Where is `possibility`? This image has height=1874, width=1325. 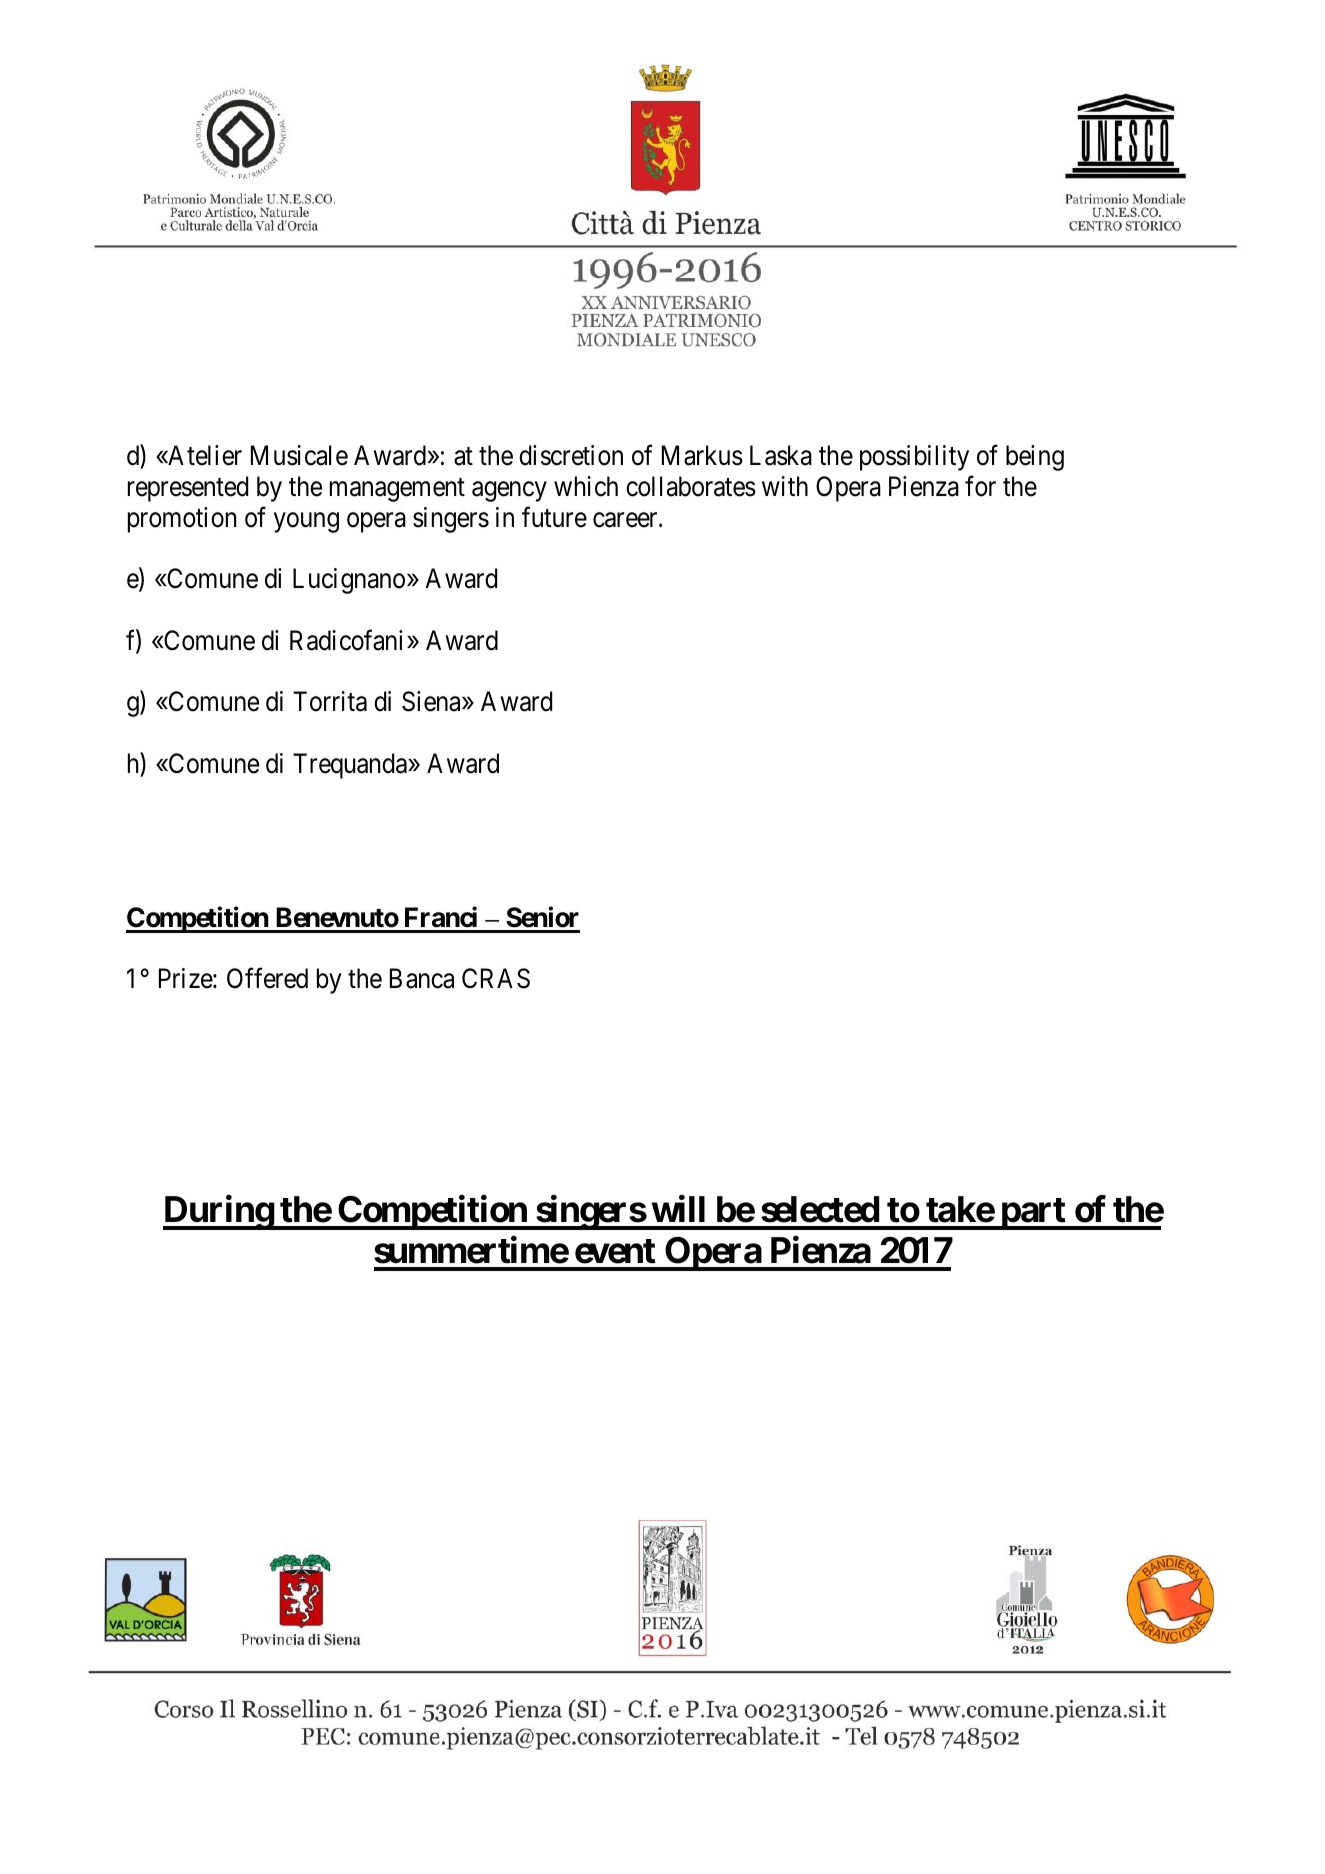 possibility is located at coordinates (914, 458).
